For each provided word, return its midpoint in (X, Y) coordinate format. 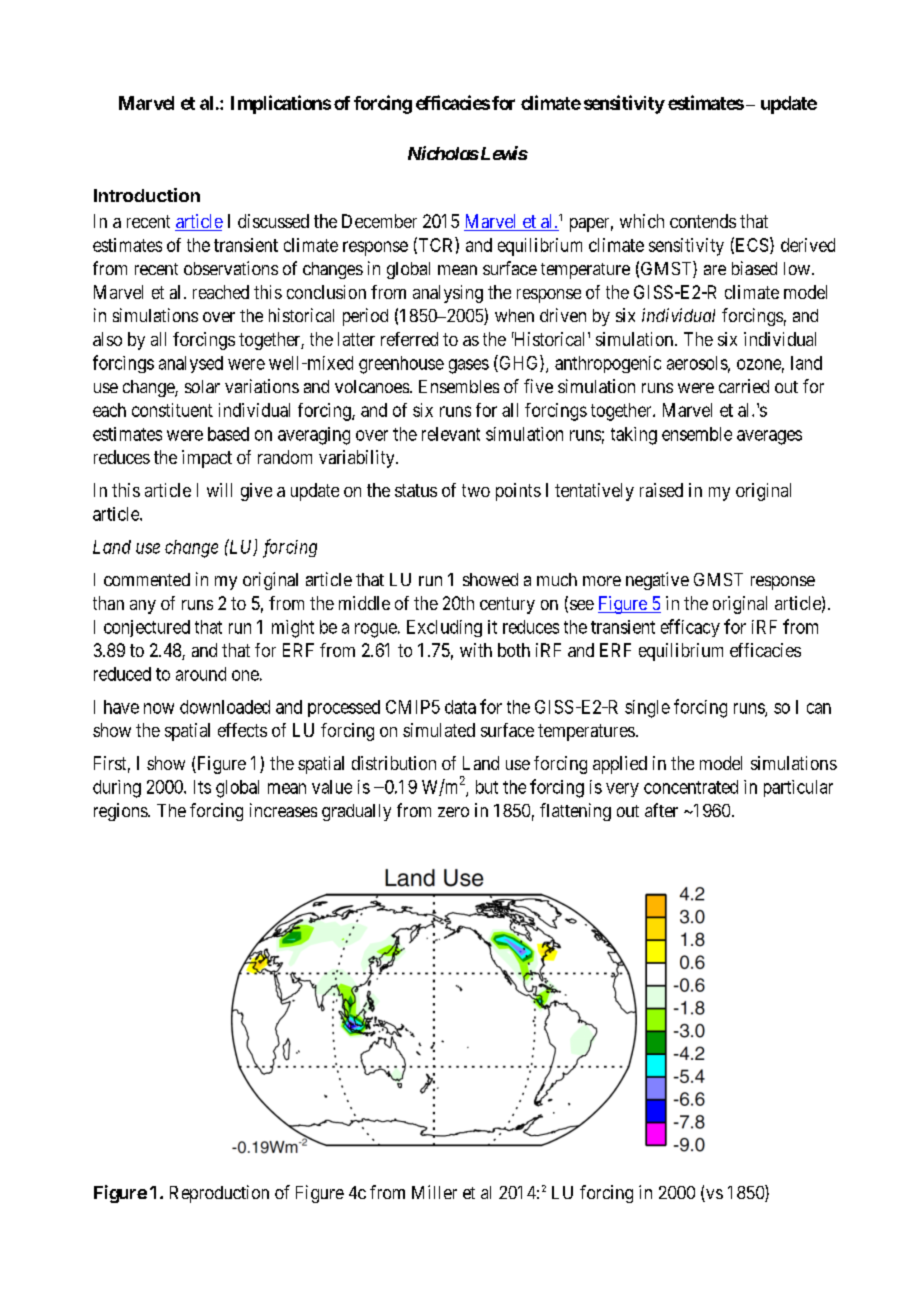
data (460, 707)
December (379, 221)
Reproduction (219, 1194)
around (201, 674)
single (647, 709)
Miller (434, 1192)
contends (703, 221)
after (661, 810)
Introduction (147, 195)
